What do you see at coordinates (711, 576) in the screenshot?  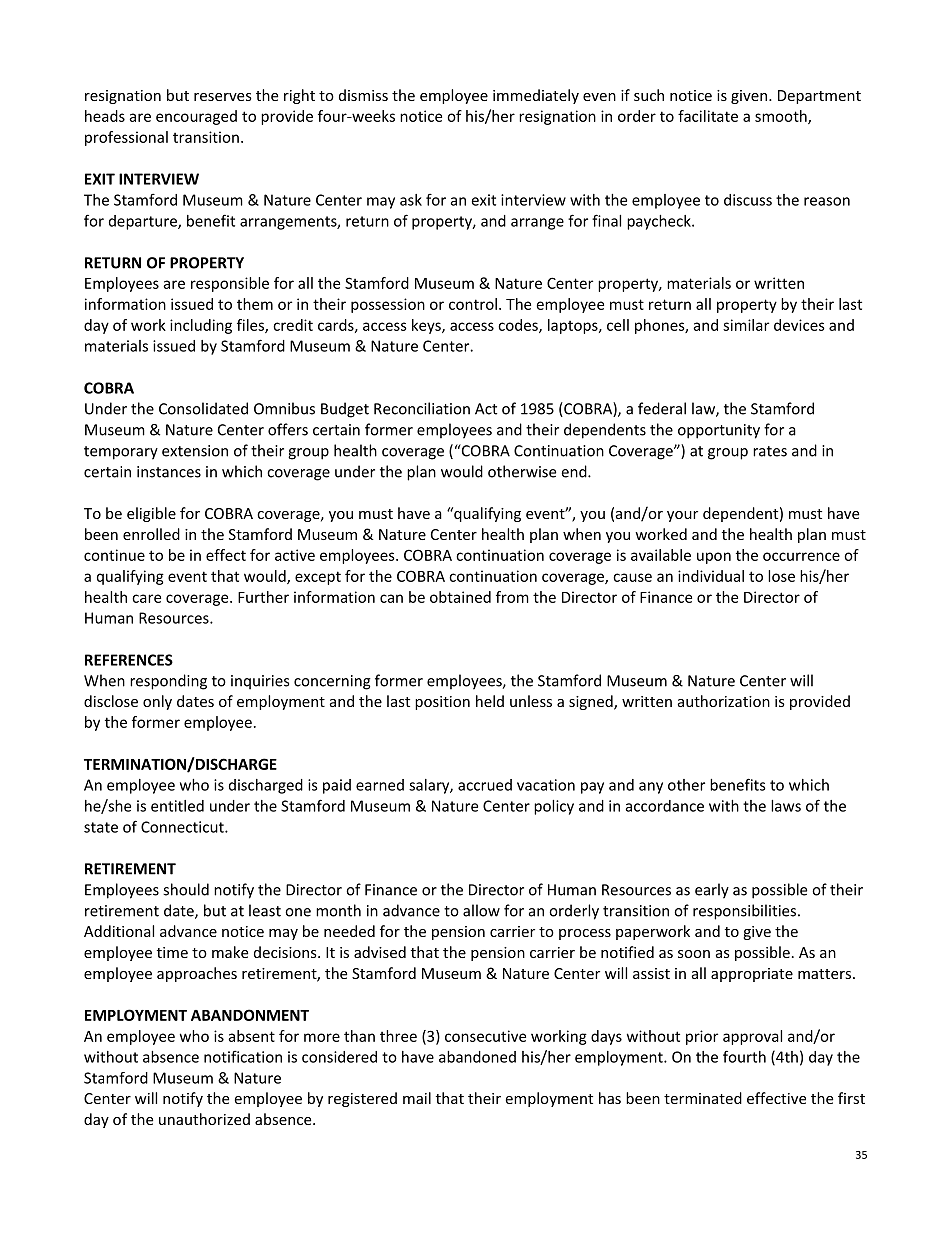 I see `individual` at bounding box center [711, 576].
